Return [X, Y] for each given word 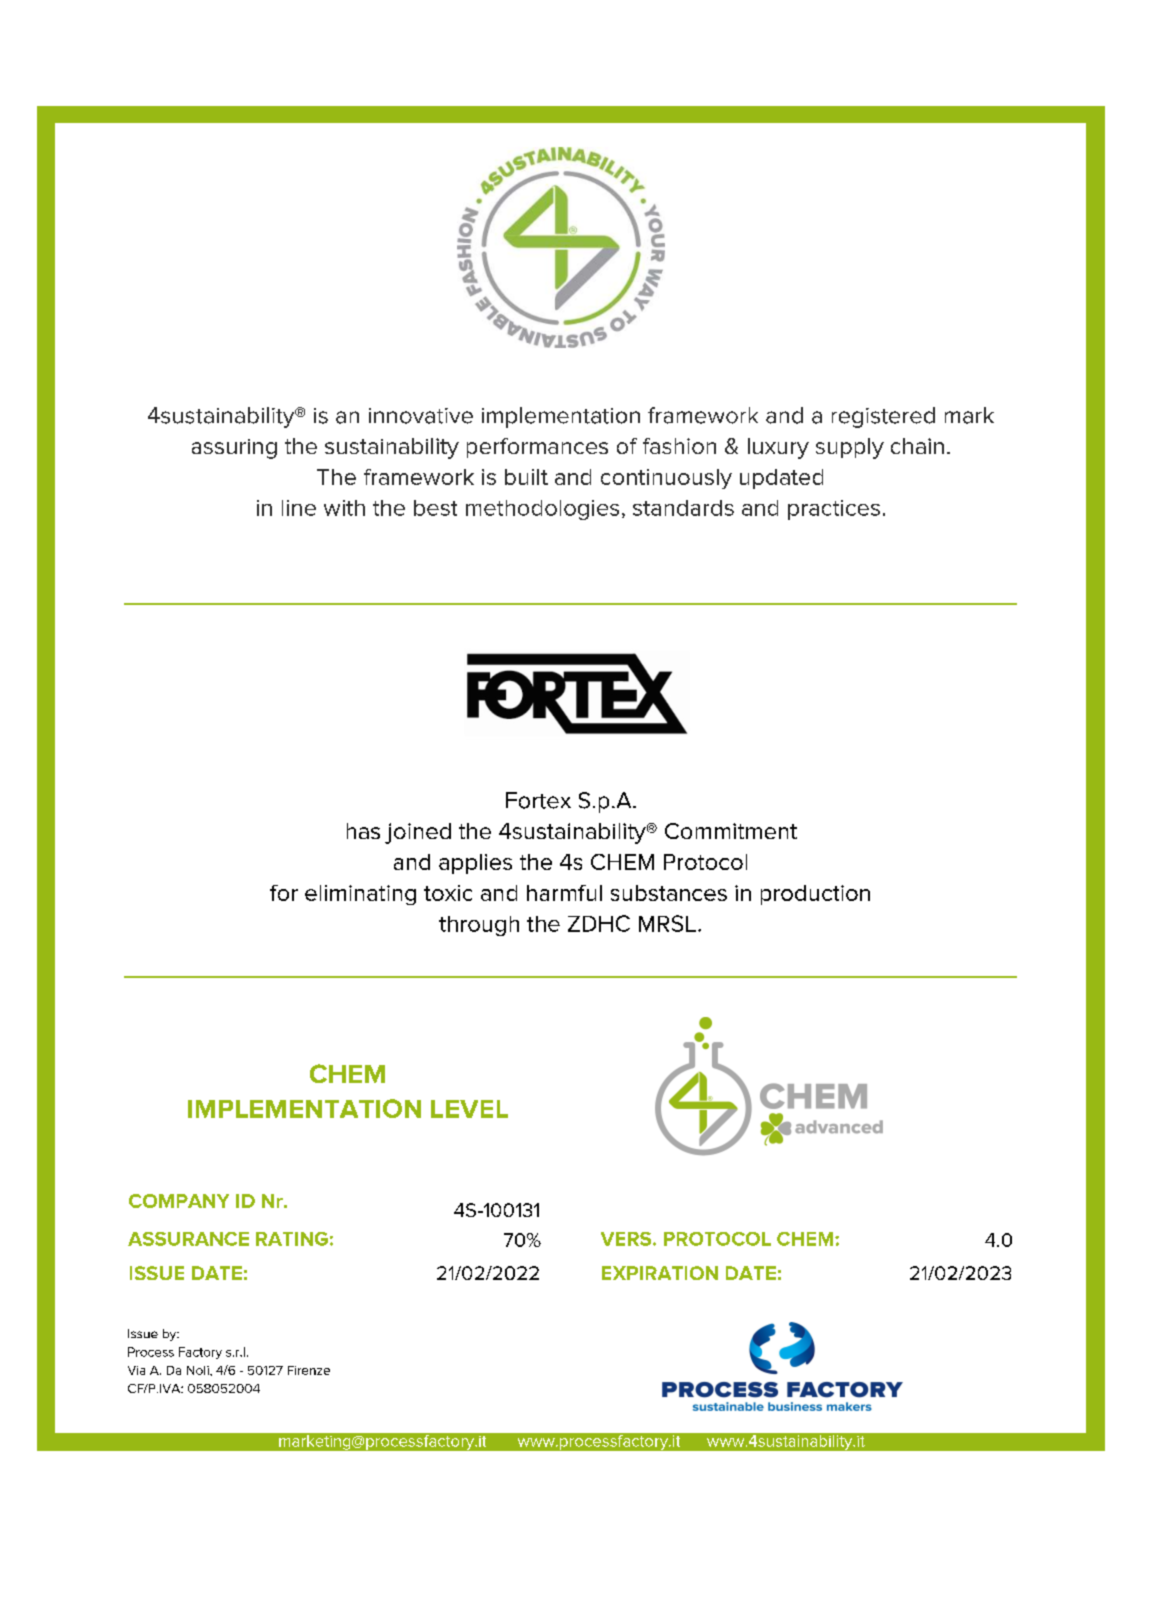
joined [418, 833]
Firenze [309, 1370]
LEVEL [469, 1109]
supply [850, 448]
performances [537, 448]
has [363, 831]
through [479, 926]
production [815, 895]
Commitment [731, 831]
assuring [234, 449]
